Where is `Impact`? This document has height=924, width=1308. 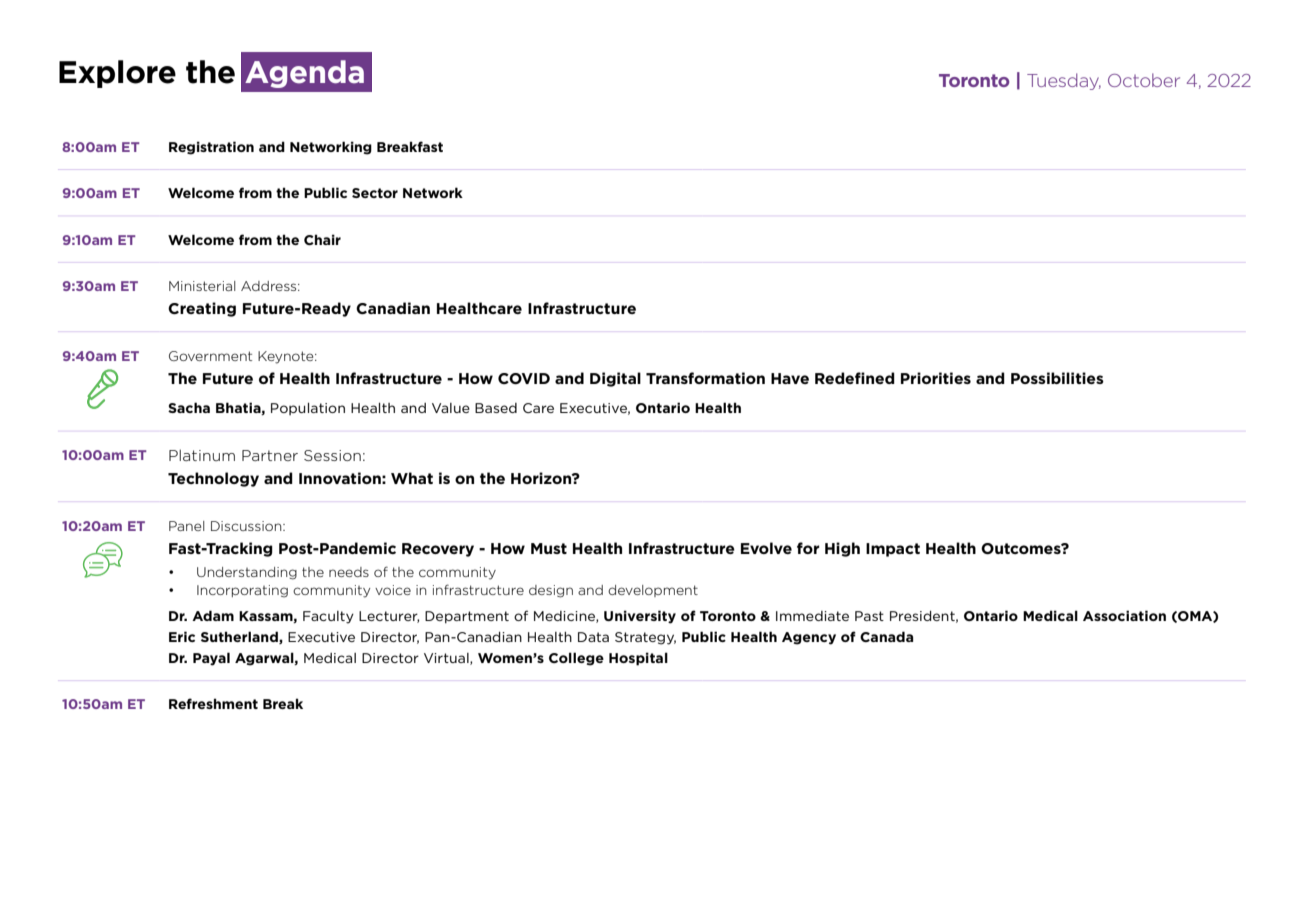
Impact is located at coordinates (893, 550).
